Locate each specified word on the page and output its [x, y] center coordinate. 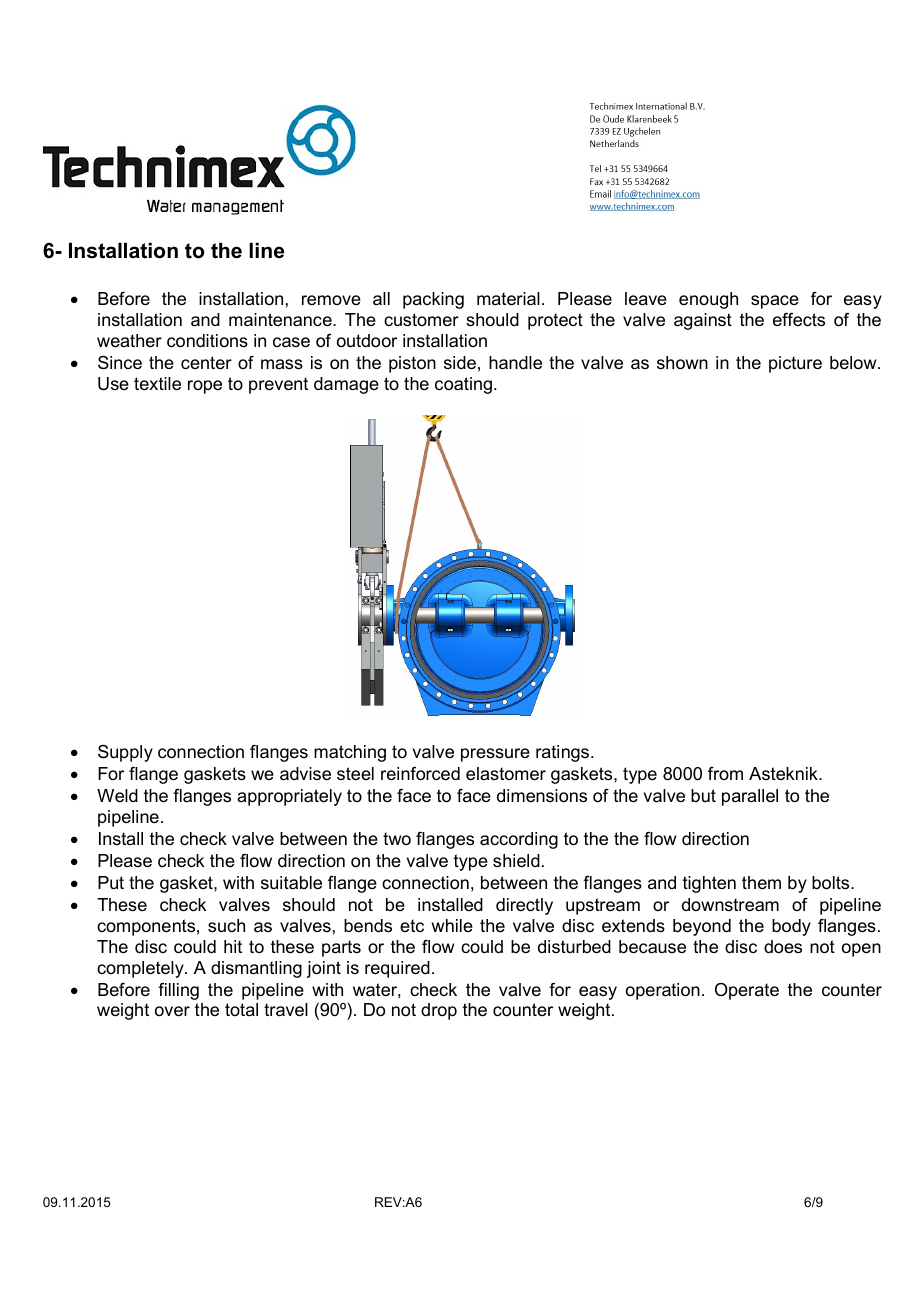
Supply [125, 753]
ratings [564, 753]
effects [799, 320]
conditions [207, 341]
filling [178, 991]
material [508, 299]
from [725, 773]
